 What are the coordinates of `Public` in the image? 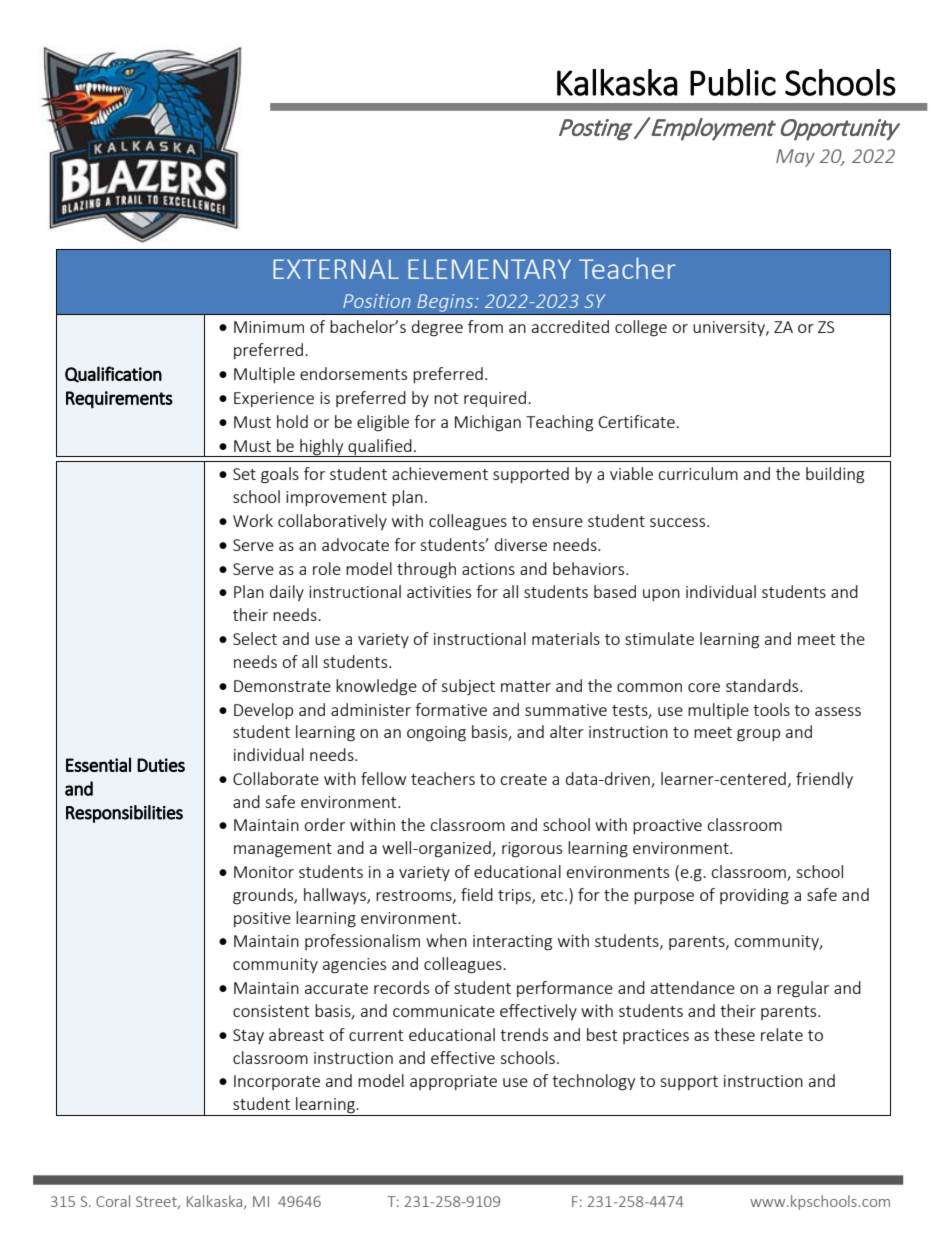 It's located at (733, 82).
